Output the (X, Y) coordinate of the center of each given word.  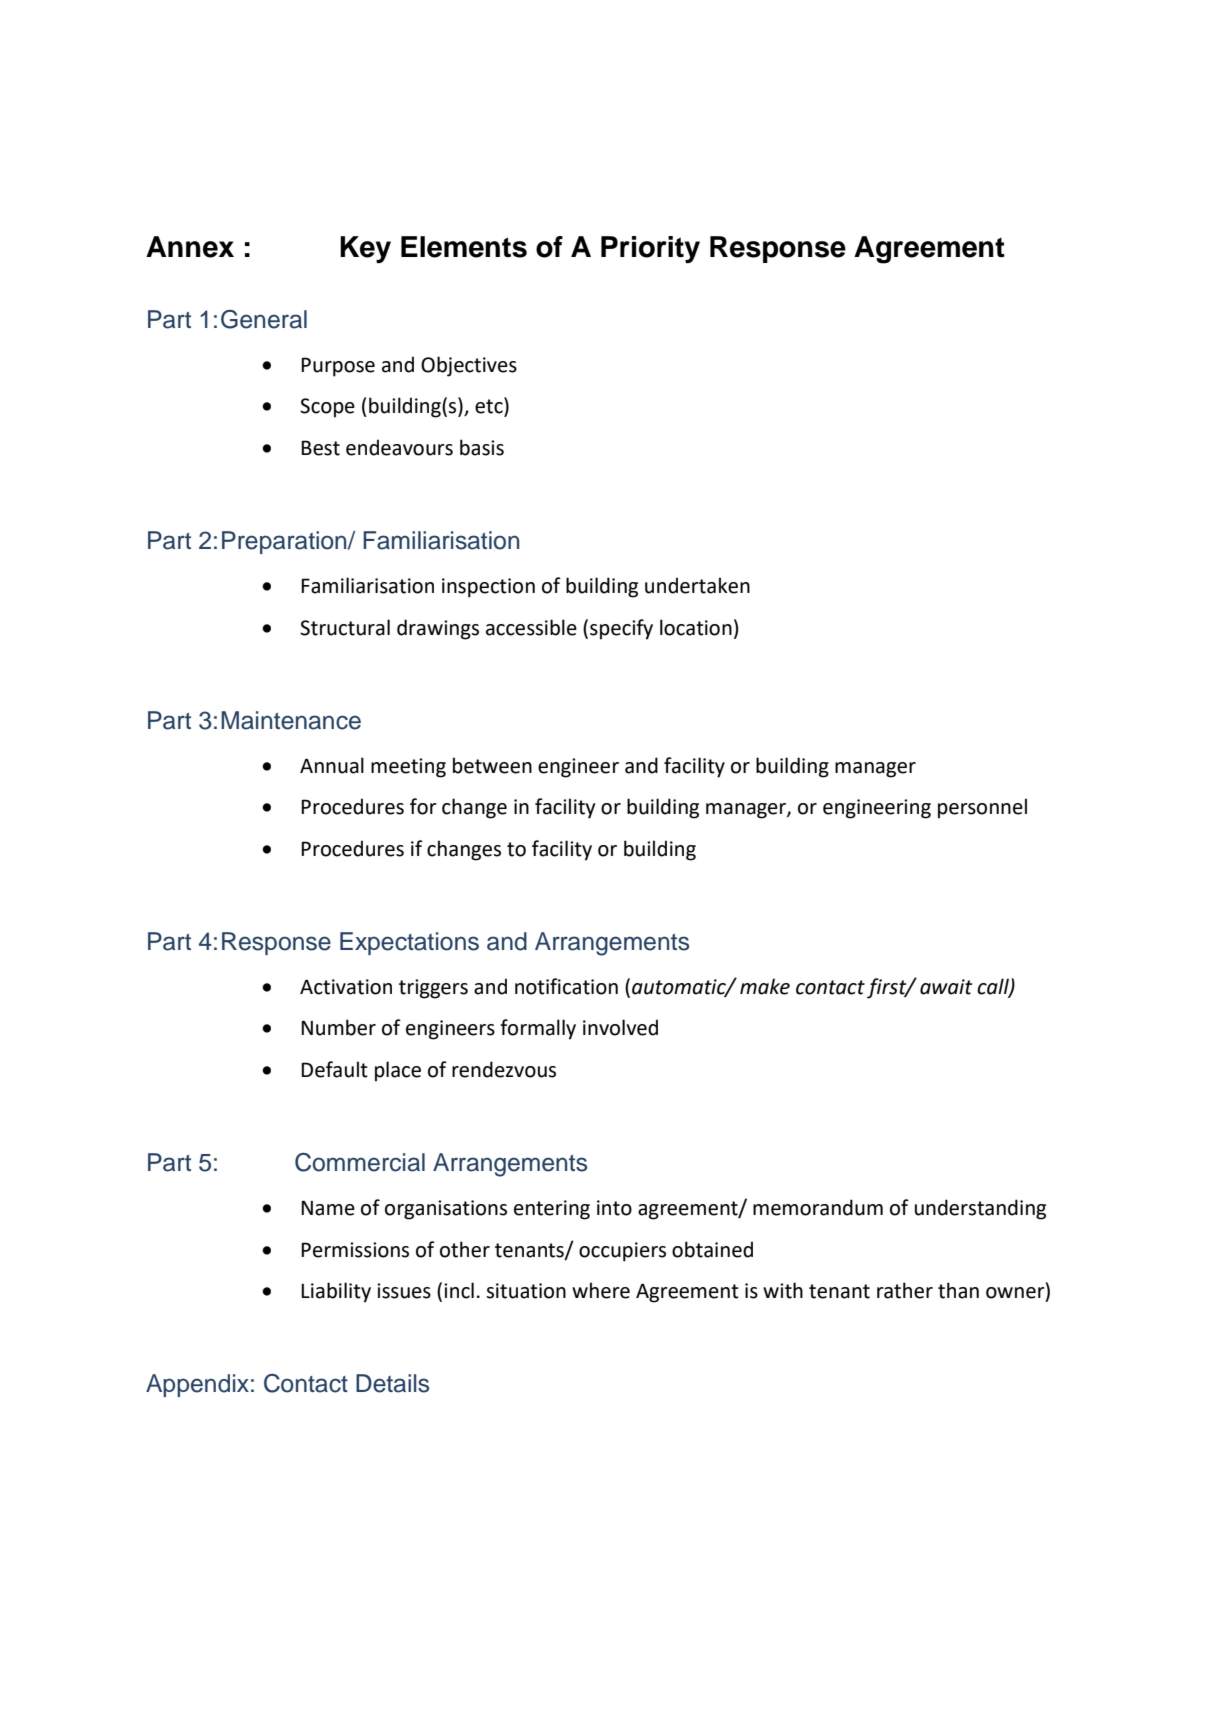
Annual (332, 765)
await (946, 987)
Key (365, 250)
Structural (345, 627)
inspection (488, 588)
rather (905, 1290)
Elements (464, 247)
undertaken (697, 585)
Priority (650, 250)
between (492, 765)
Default (334, 1069)
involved (620, 1027)
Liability (336, 1292)
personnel (982, 808)
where (601, 1290)
